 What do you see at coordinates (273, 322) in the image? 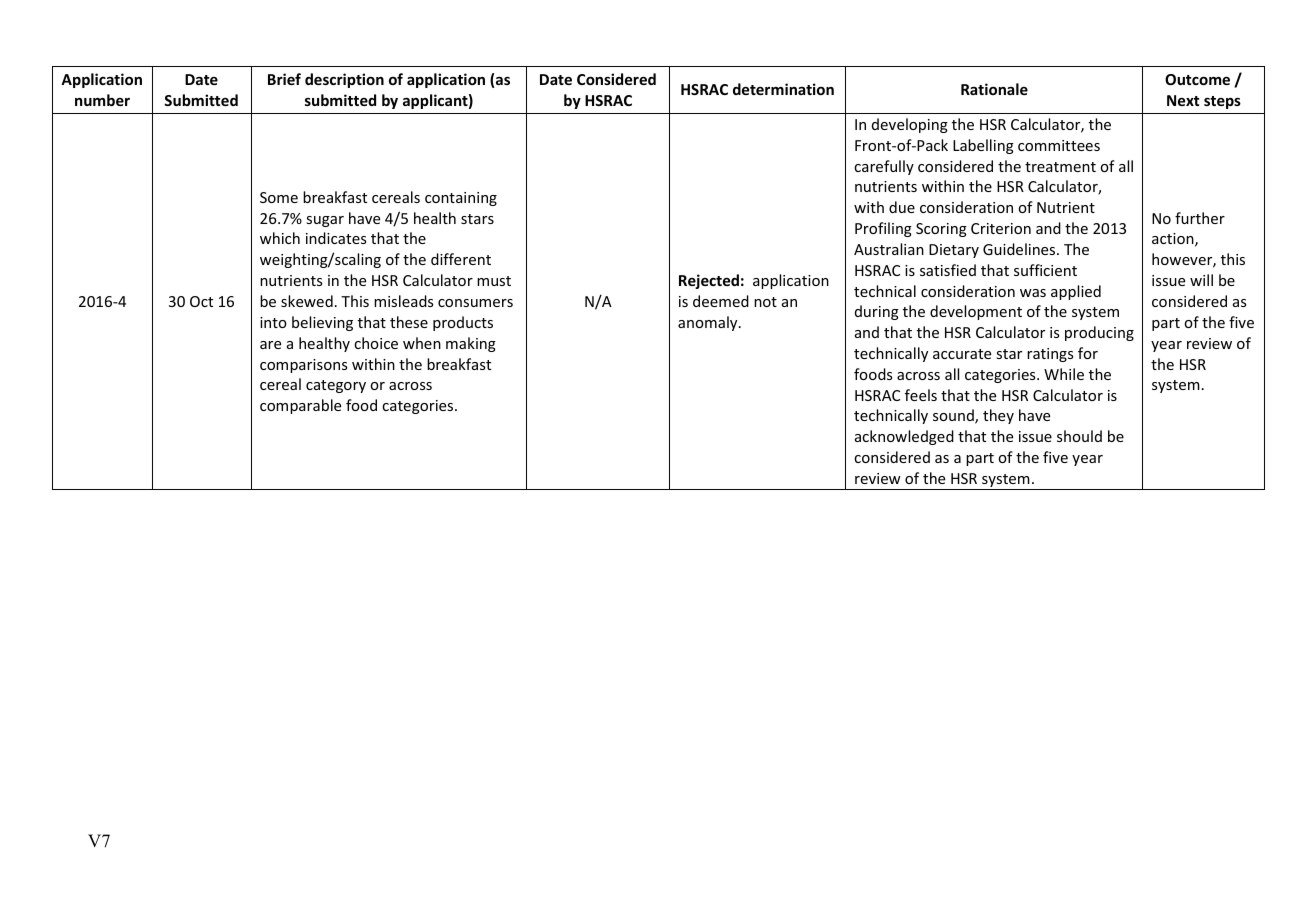
I see `into` at bounding box center [273, 322].
